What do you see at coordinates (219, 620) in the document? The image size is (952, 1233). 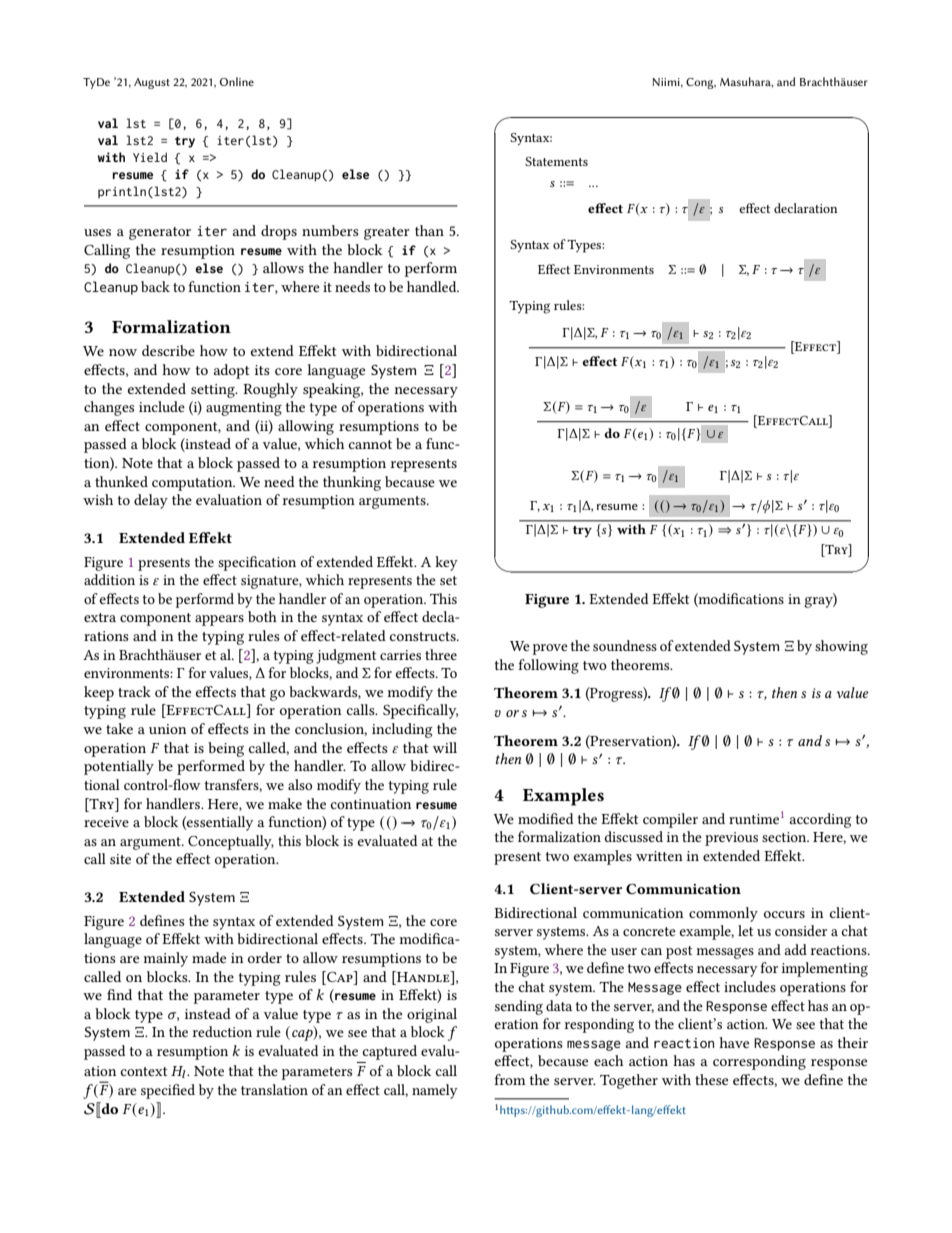 I see `appears` at bounding box center [219, 620].
